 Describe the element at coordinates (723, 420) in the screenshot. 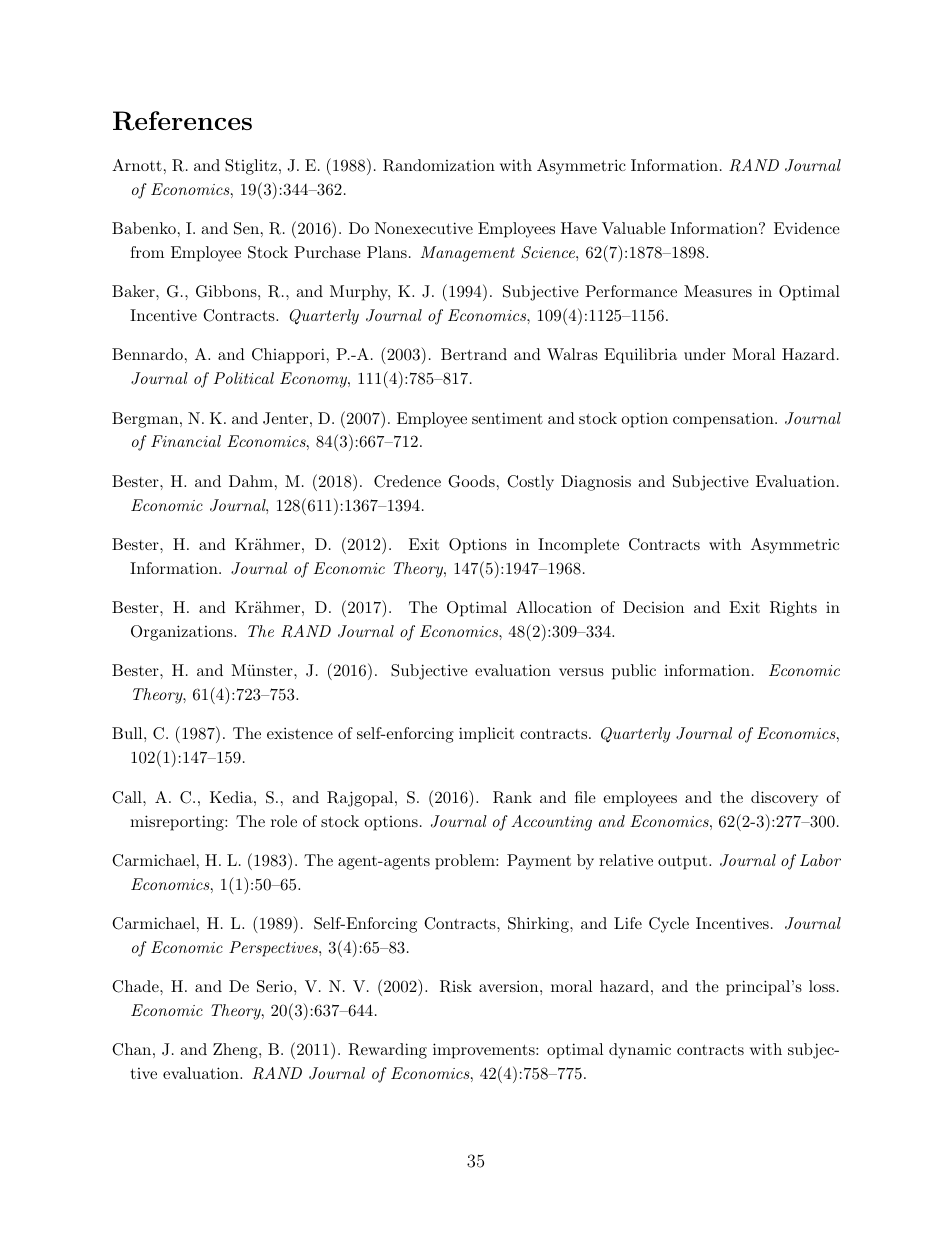

I see `compensation` at that location.
